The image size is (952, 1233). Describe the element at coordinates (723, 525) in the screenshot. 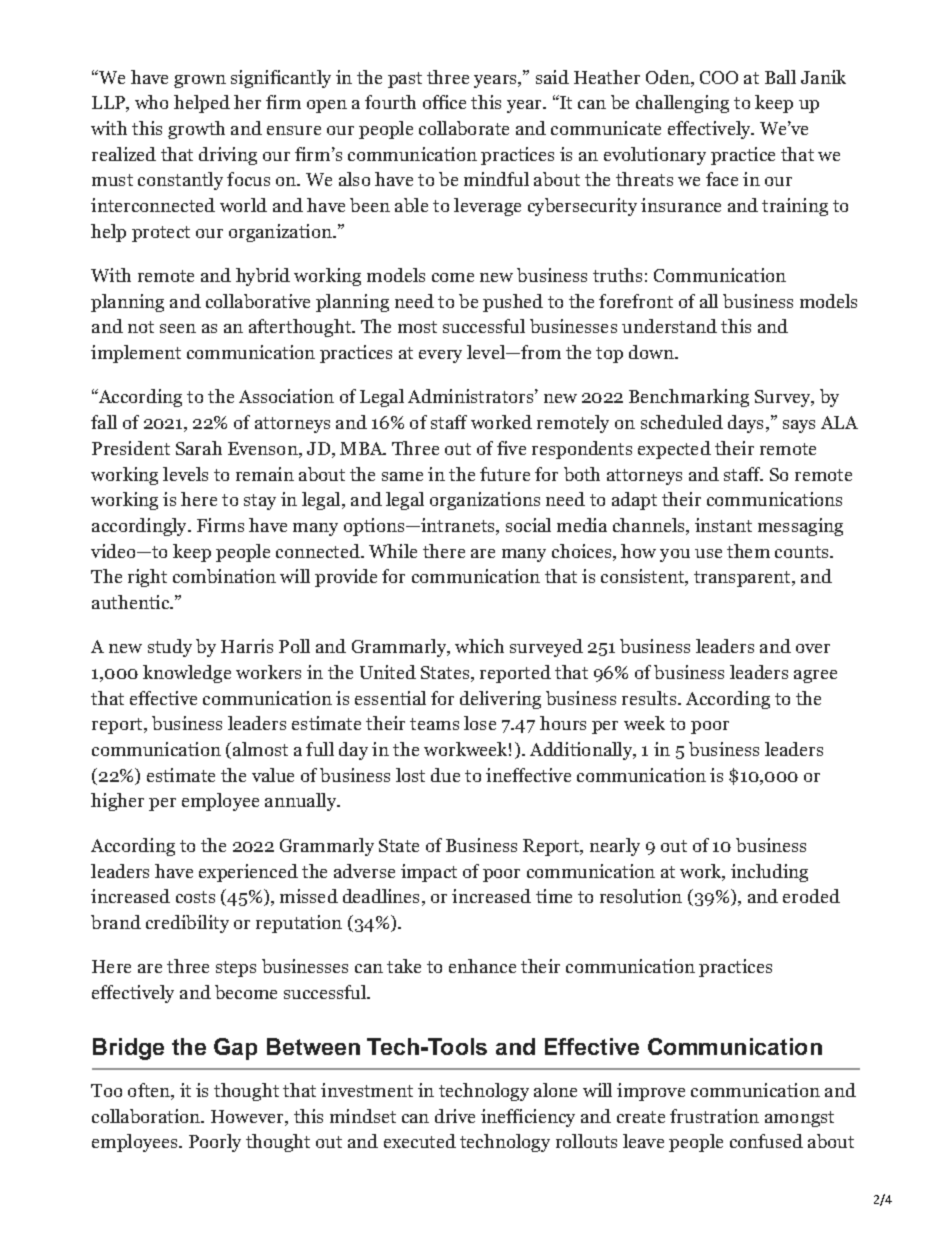

I see `instant` at that location.
